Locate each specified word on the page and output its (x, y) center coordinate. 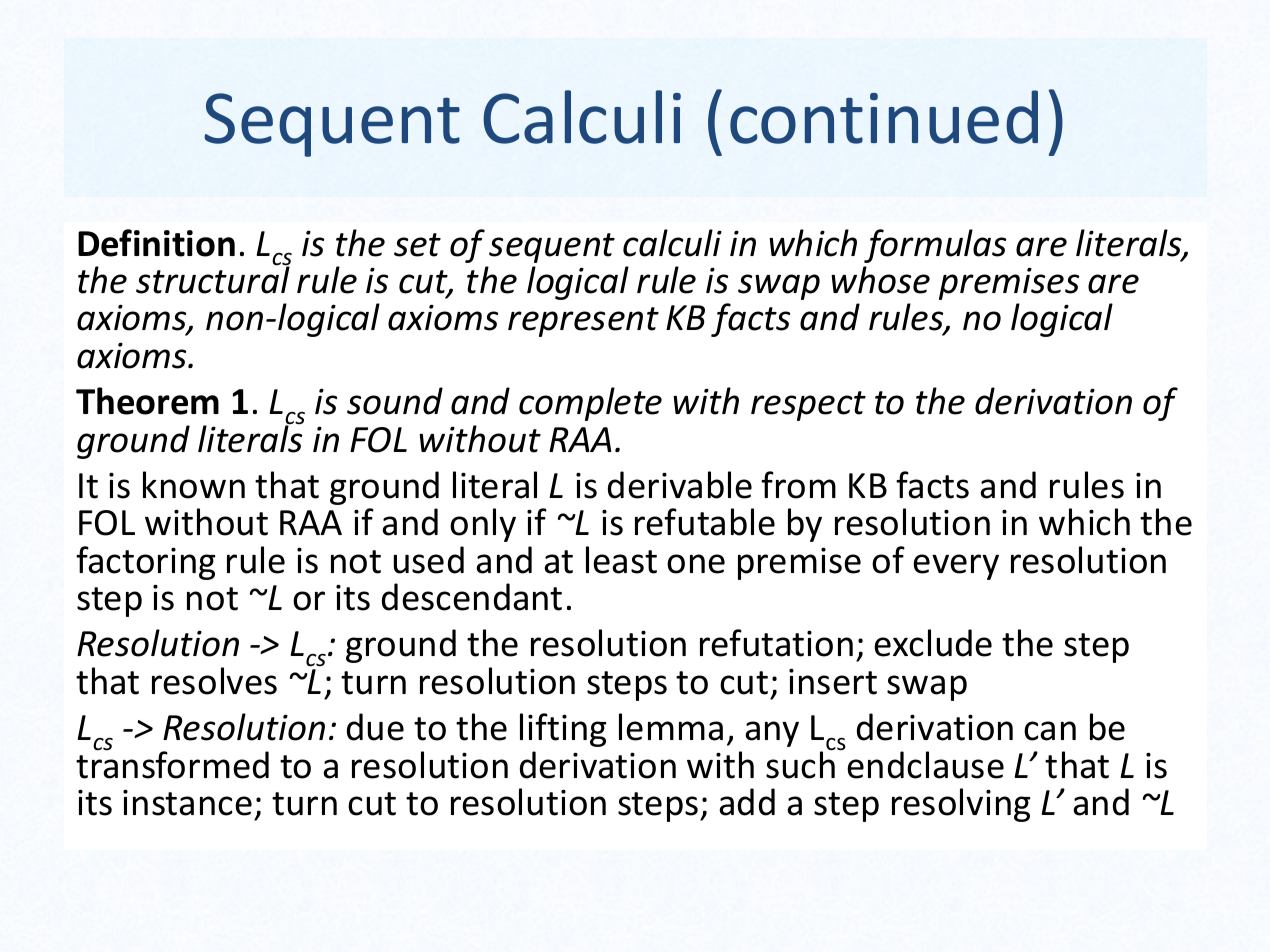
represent (583, 322)
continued (884, 117)
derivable (680, 485)
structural (213, 279)
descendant (472, 597)
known (194, 485)
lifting (563, 730)
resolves (214, 681)
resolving (961, 805)
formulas (935, 246)
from (798, 485)
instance (187, 802)
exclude (933, 643)
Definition (156, 243)
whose (880, 280)
